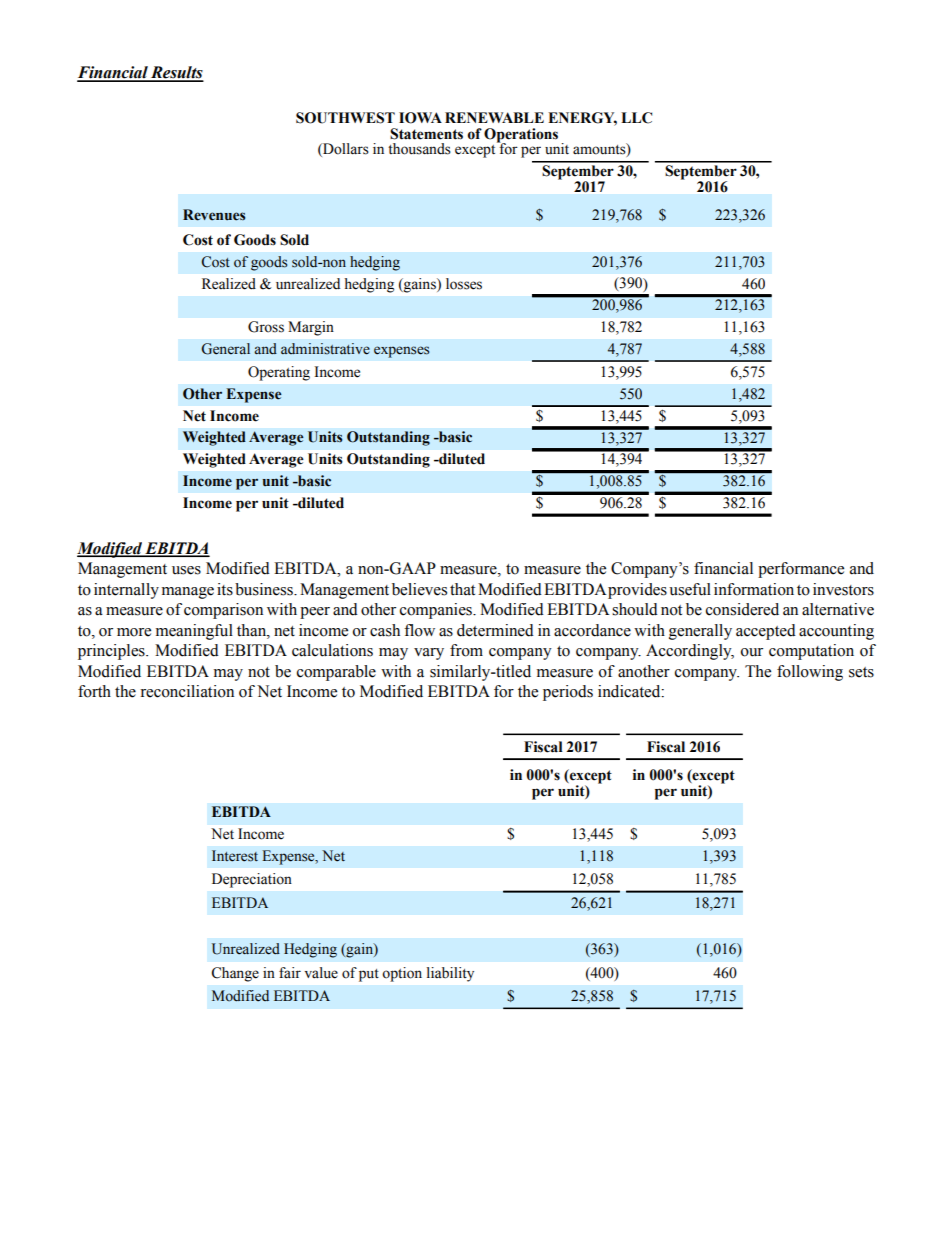 Image resolution: width=952 pixels, height=1233 pixels. Describe the element at coordinates (402, 974) in the screenshot. I see `option` at that location.
